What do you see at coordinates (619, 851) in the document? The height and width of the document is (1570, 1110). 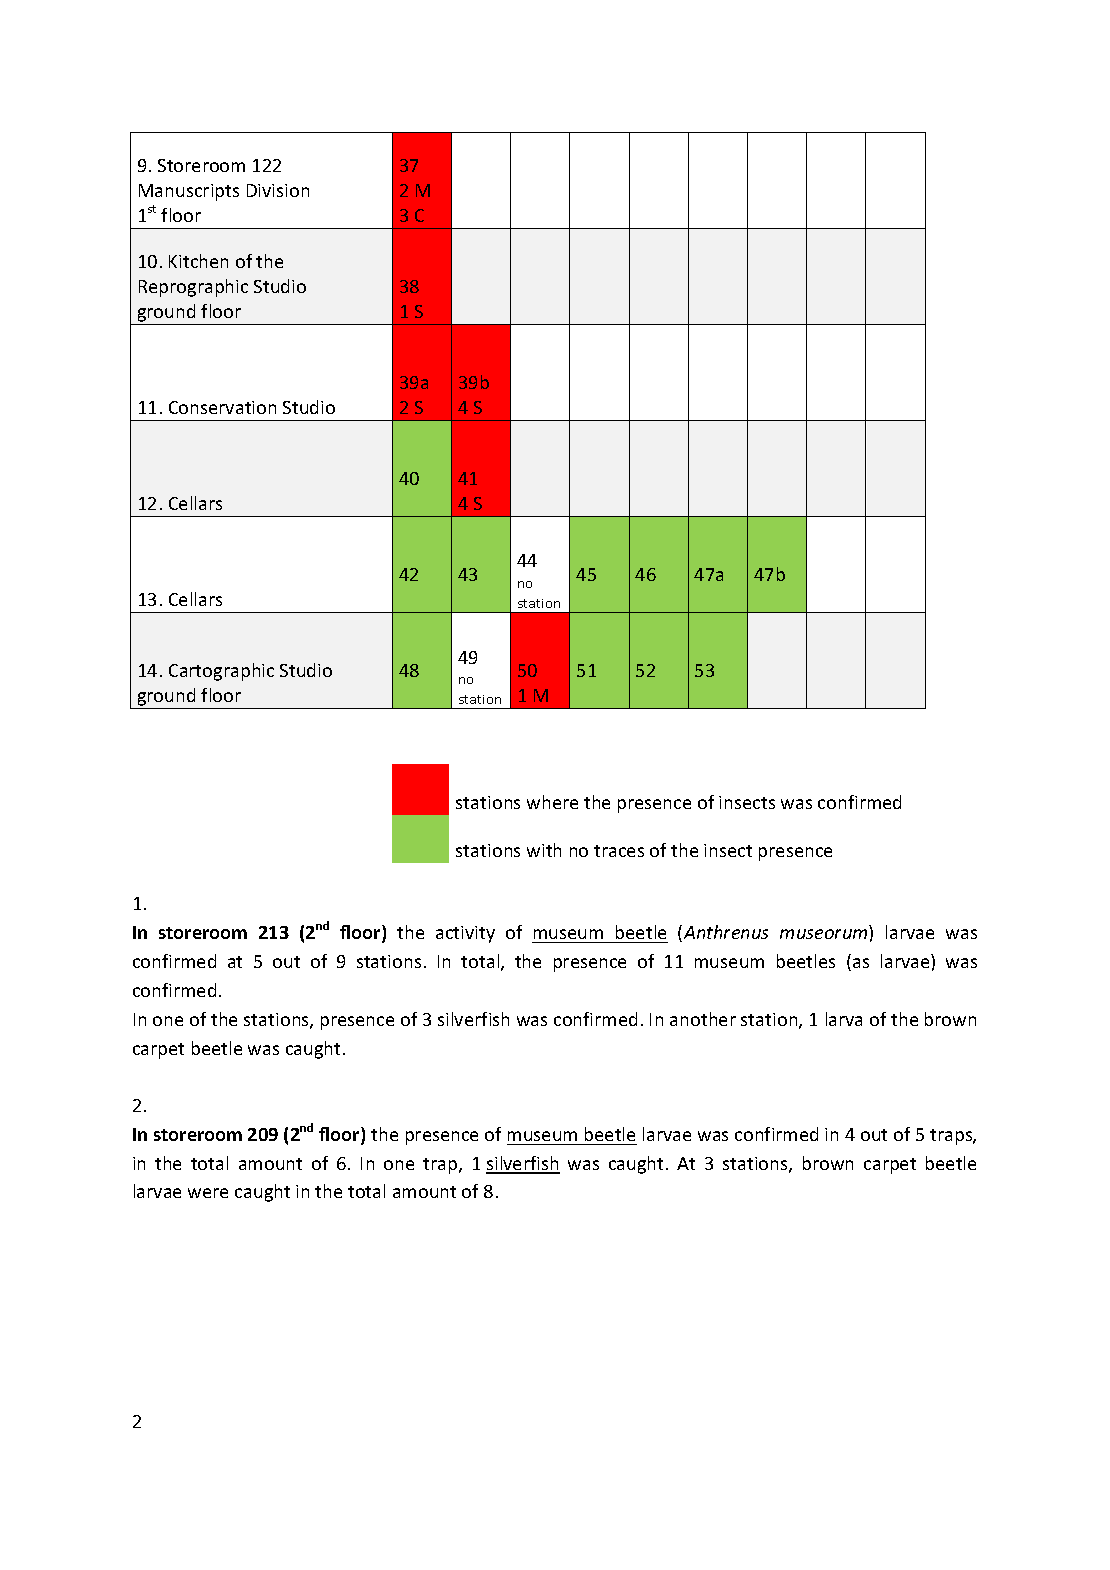 I see `traces` at bounding box center [619, 851].
